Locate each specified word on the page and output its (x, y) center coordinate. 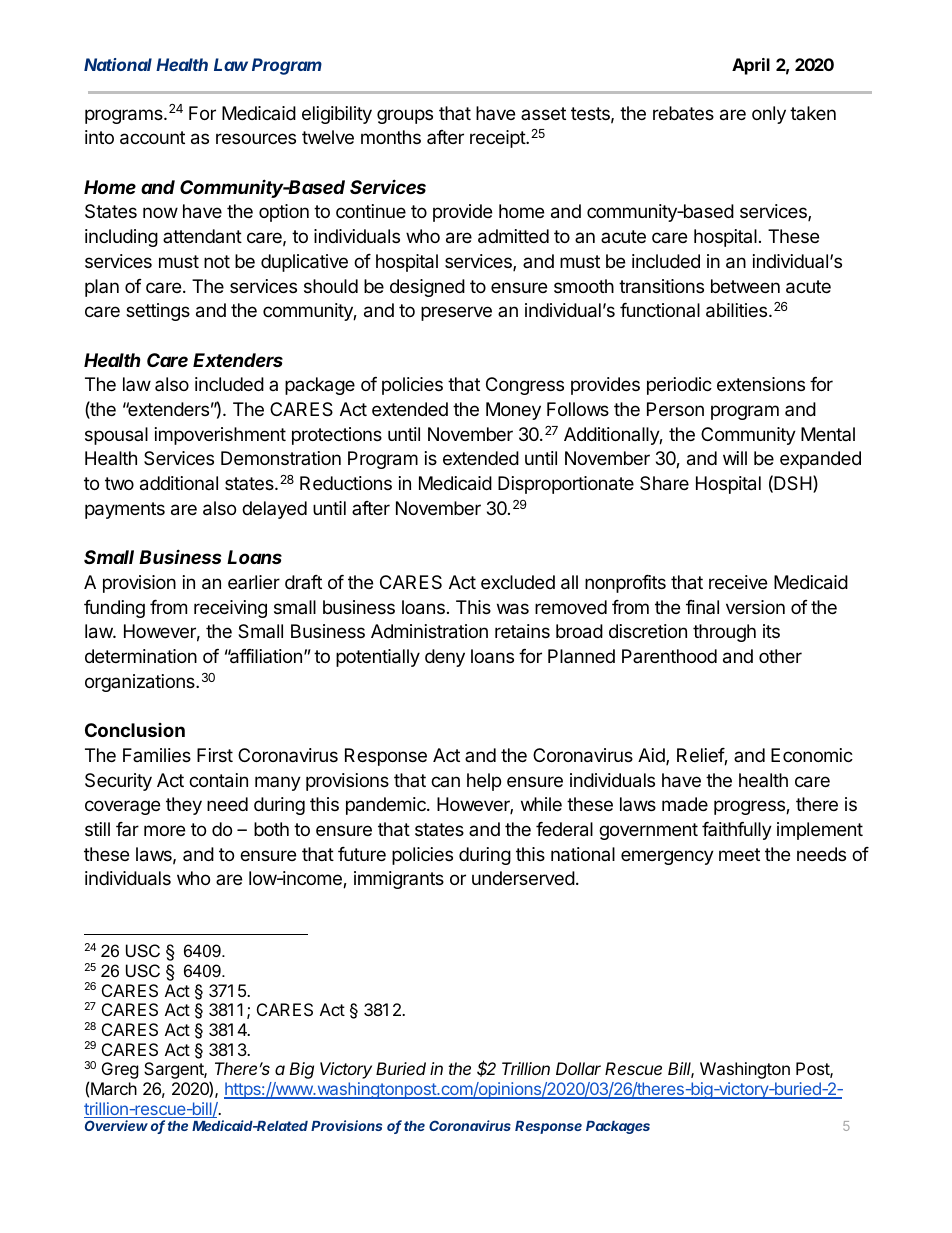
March (114, 1088)
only (769, 115)
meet (739, 854)
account (152, 138)
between (745, 286)
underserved (523, 878)
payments (125, 510)
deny (445, 658)
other (780, 656)
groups (405, 116)
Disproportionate (566, 485)
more (164, 830)
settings (158, 312)
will (735, 458)
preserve (456, 313)
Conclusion (135, 730)
